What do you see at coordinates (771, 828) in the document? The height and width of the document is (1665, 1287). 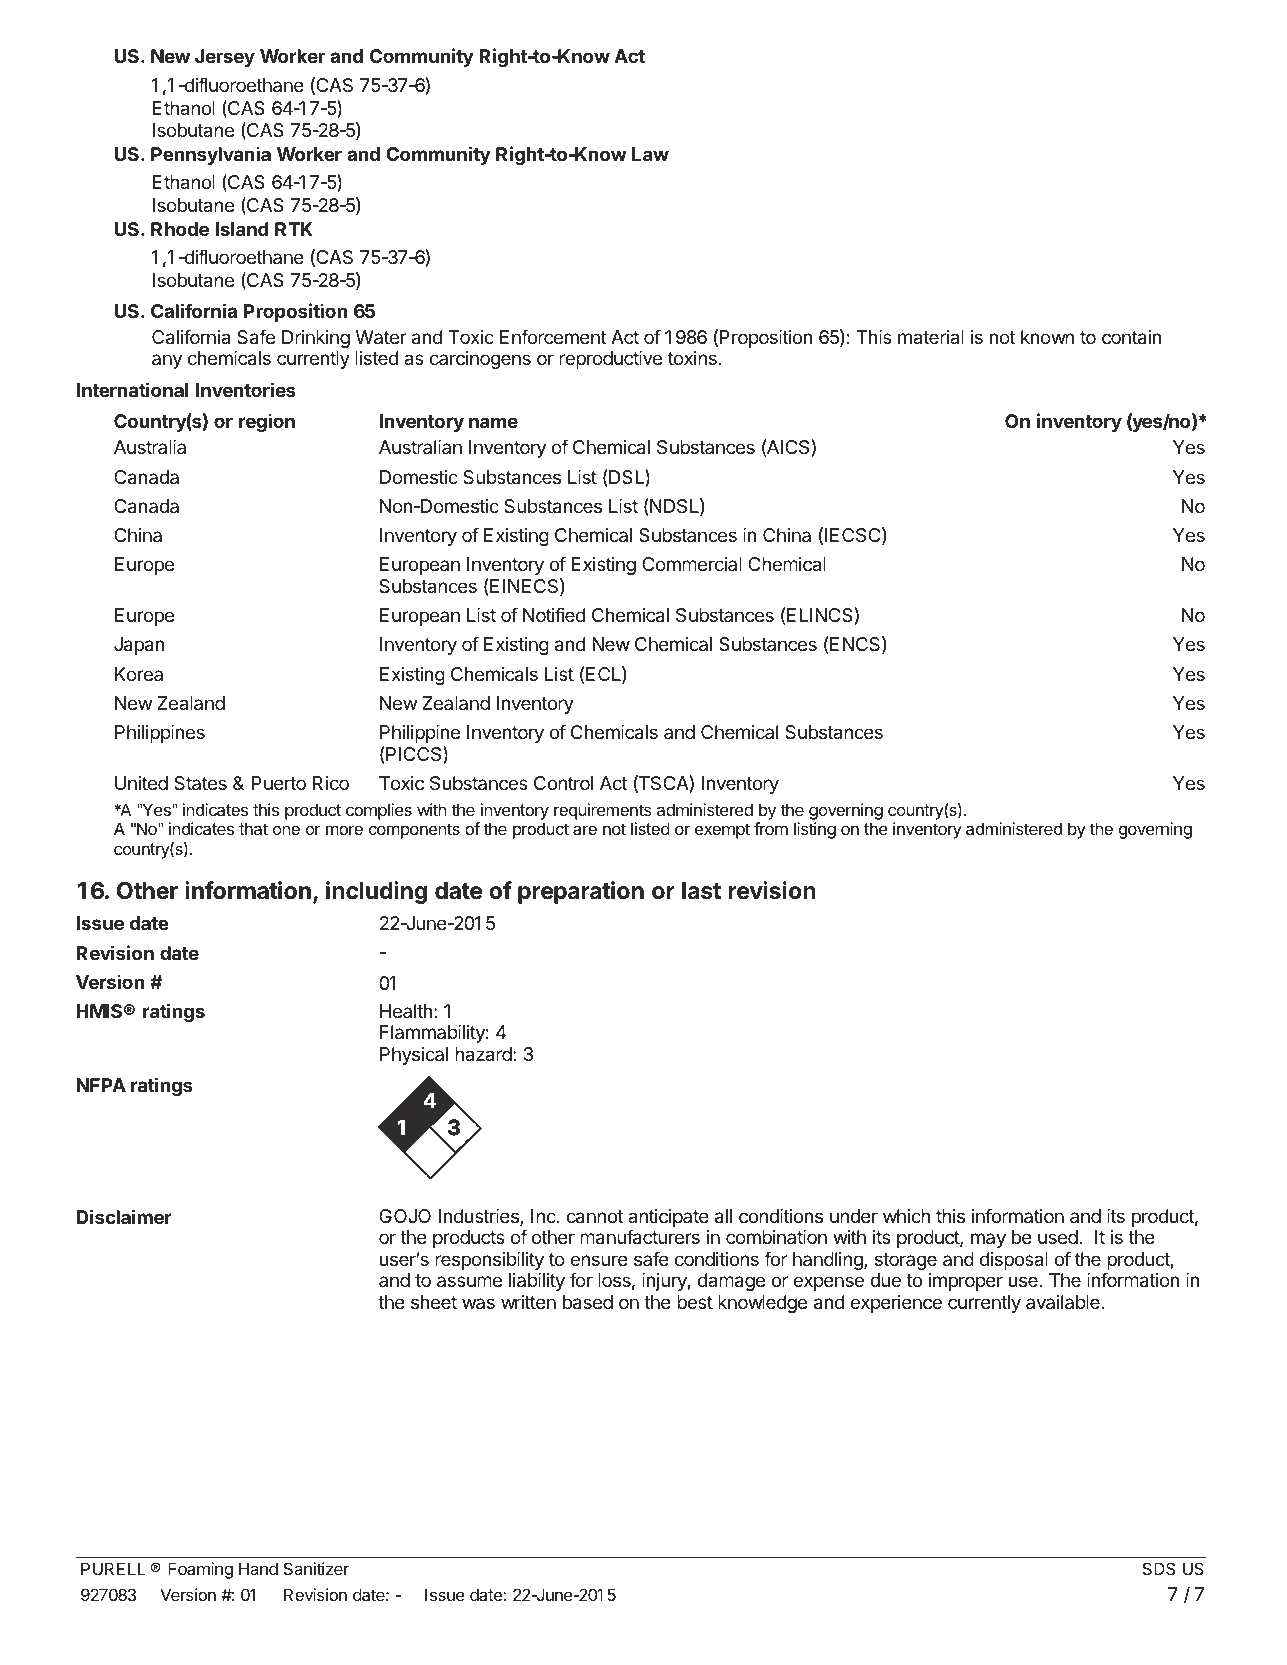 I see `from` at bounding box center [771, 828].
